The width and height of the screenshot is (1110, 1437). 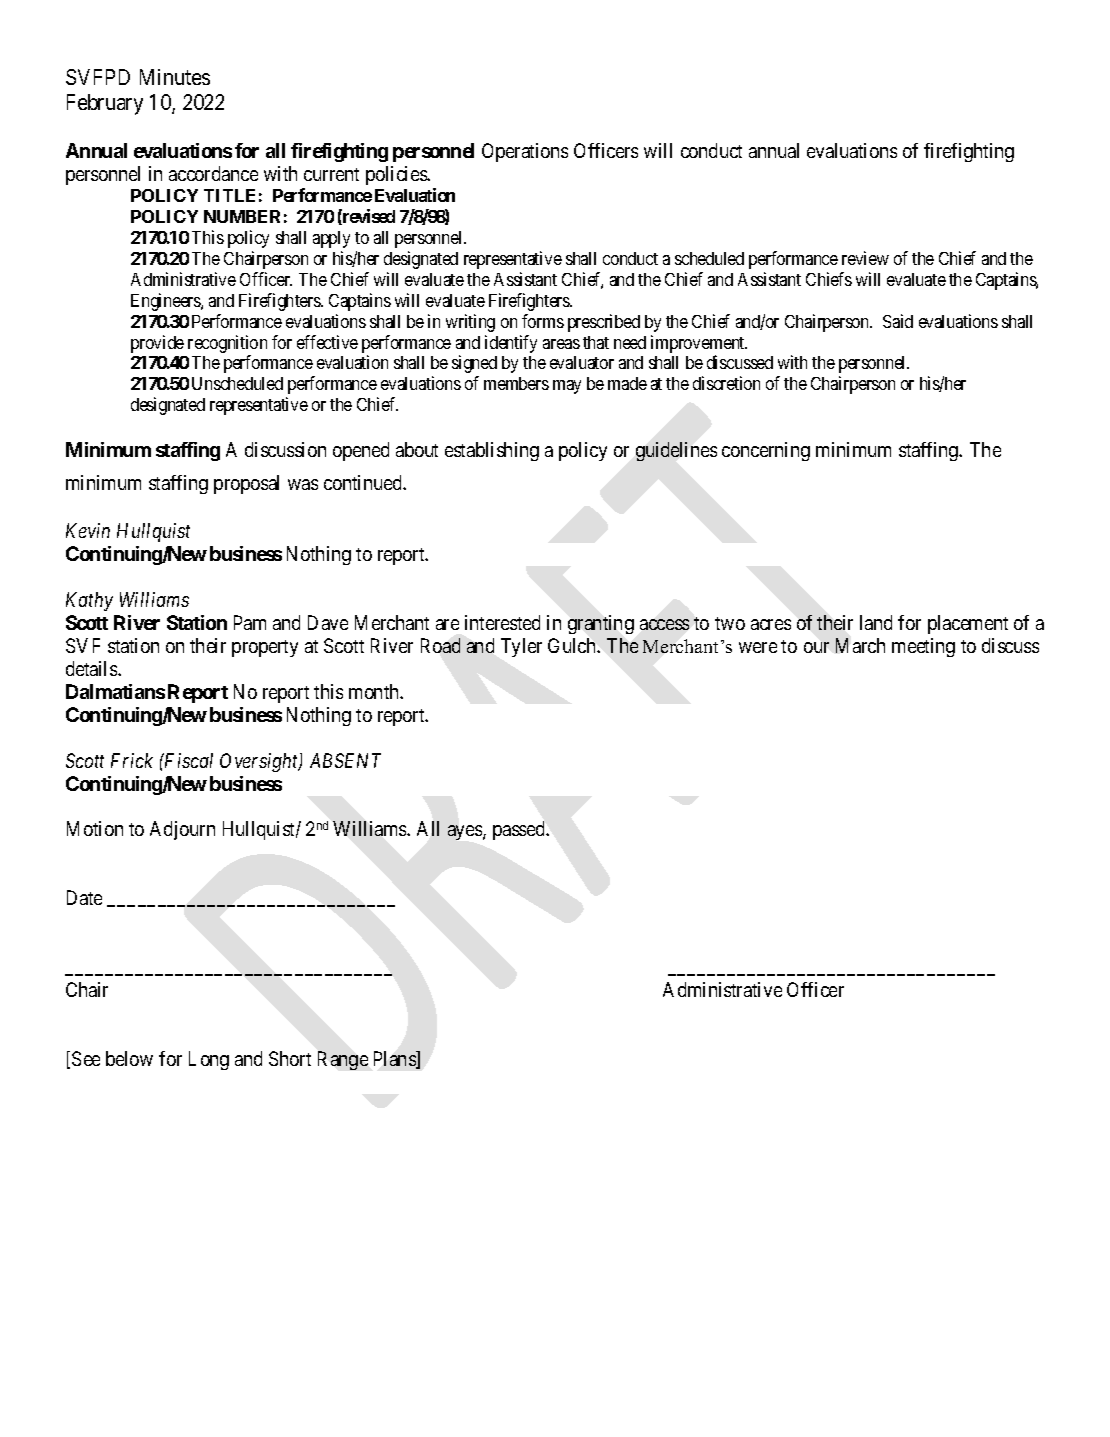 I want to click on interested, so click(x=502, y=622).
